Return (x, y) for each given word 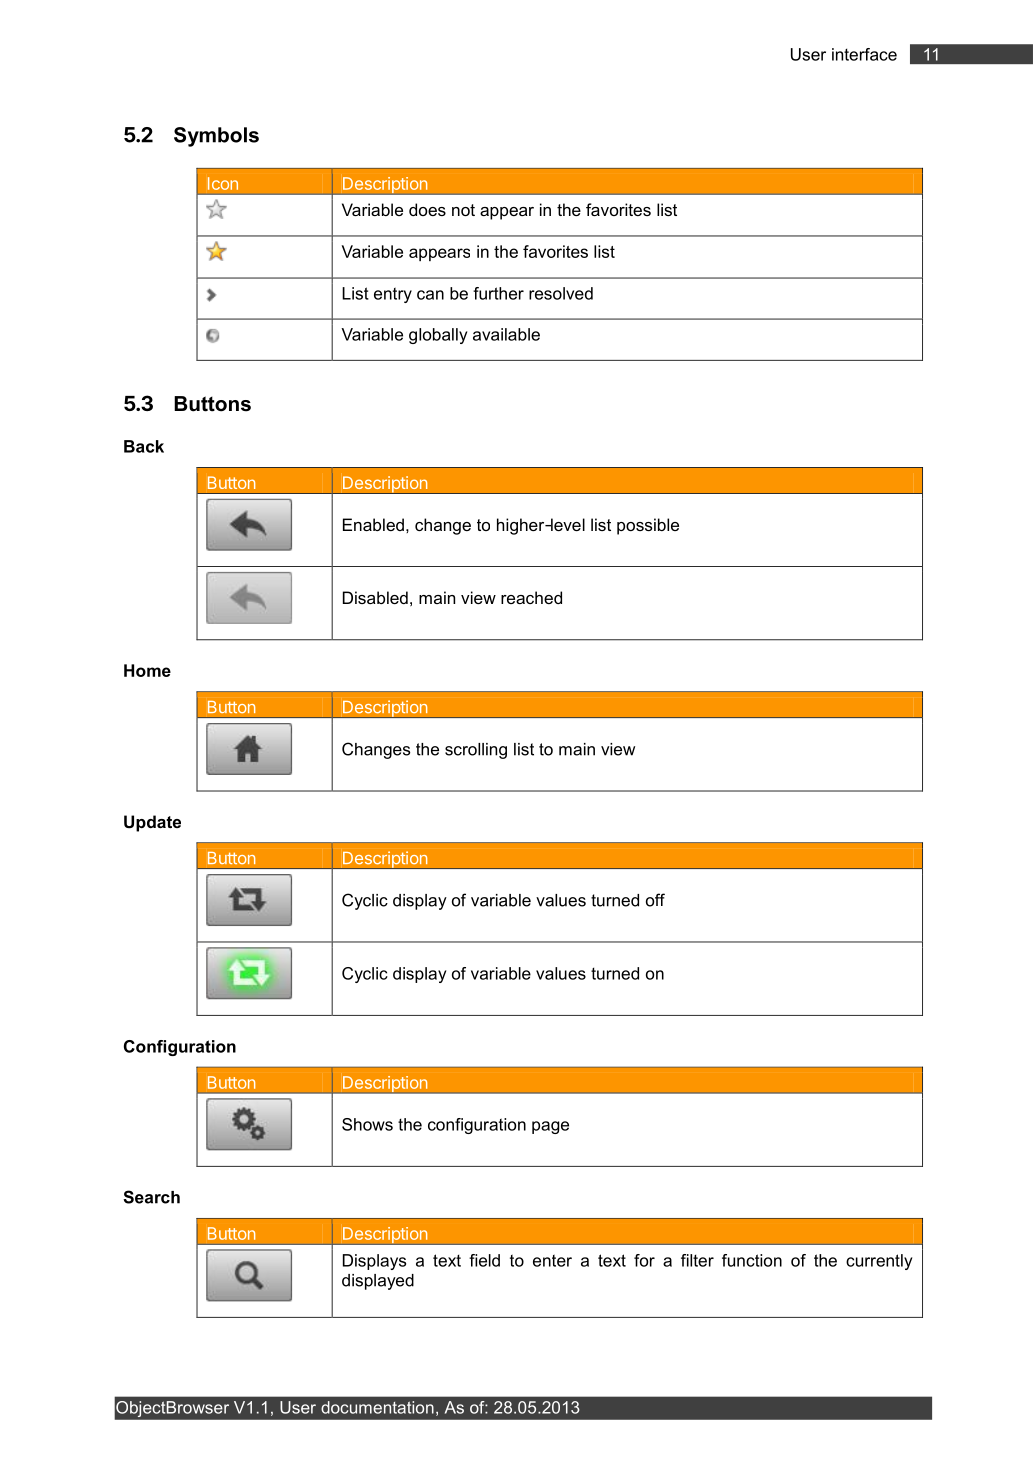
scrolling (476, 751)
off (655, 900)
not (463, 210)
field (484, 1260)
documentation (377, 1407)
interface (864, 54)
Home (147, 670)
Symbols (216, 137)
